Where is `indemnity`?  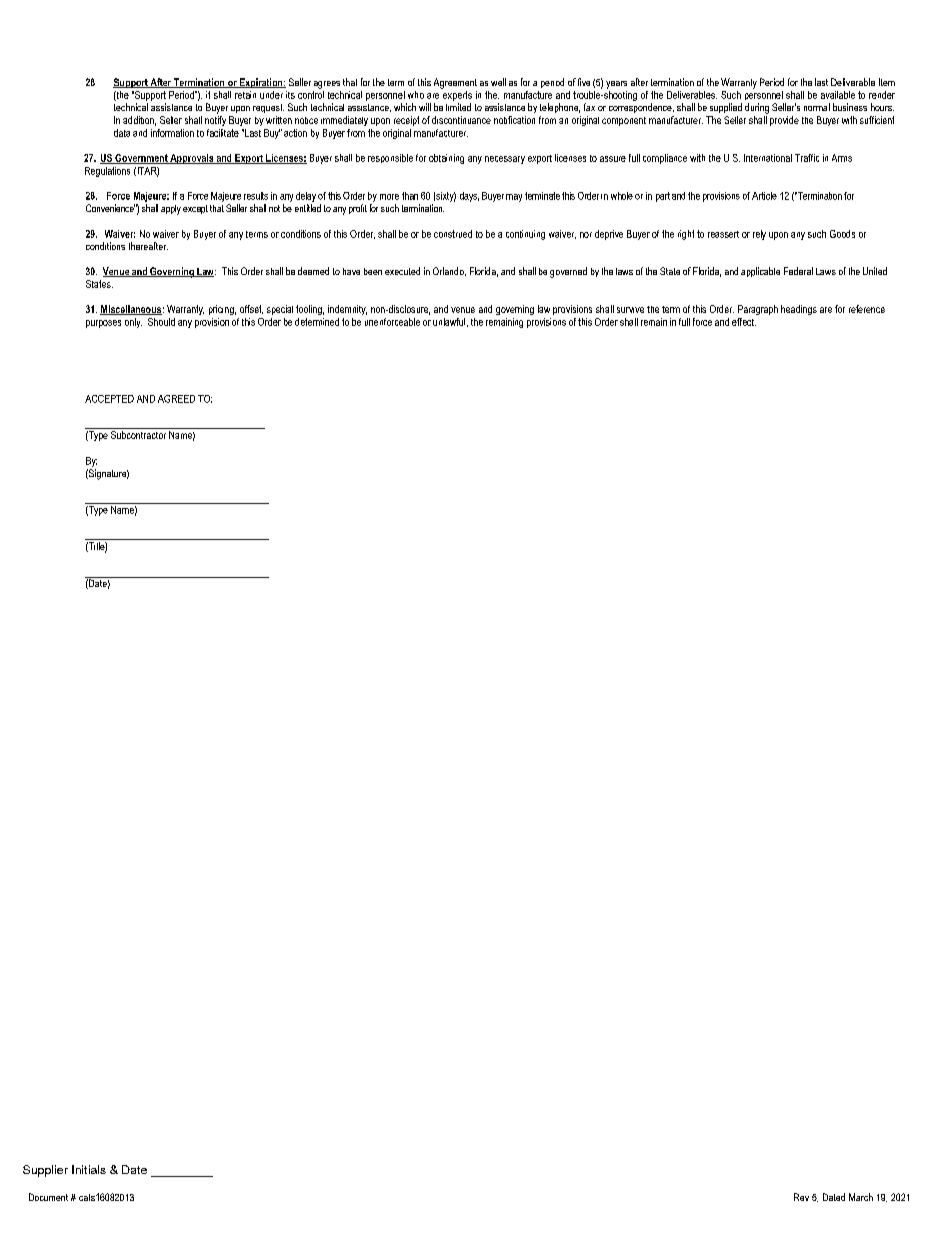 indemnity is located at coordinates (347, 310).
